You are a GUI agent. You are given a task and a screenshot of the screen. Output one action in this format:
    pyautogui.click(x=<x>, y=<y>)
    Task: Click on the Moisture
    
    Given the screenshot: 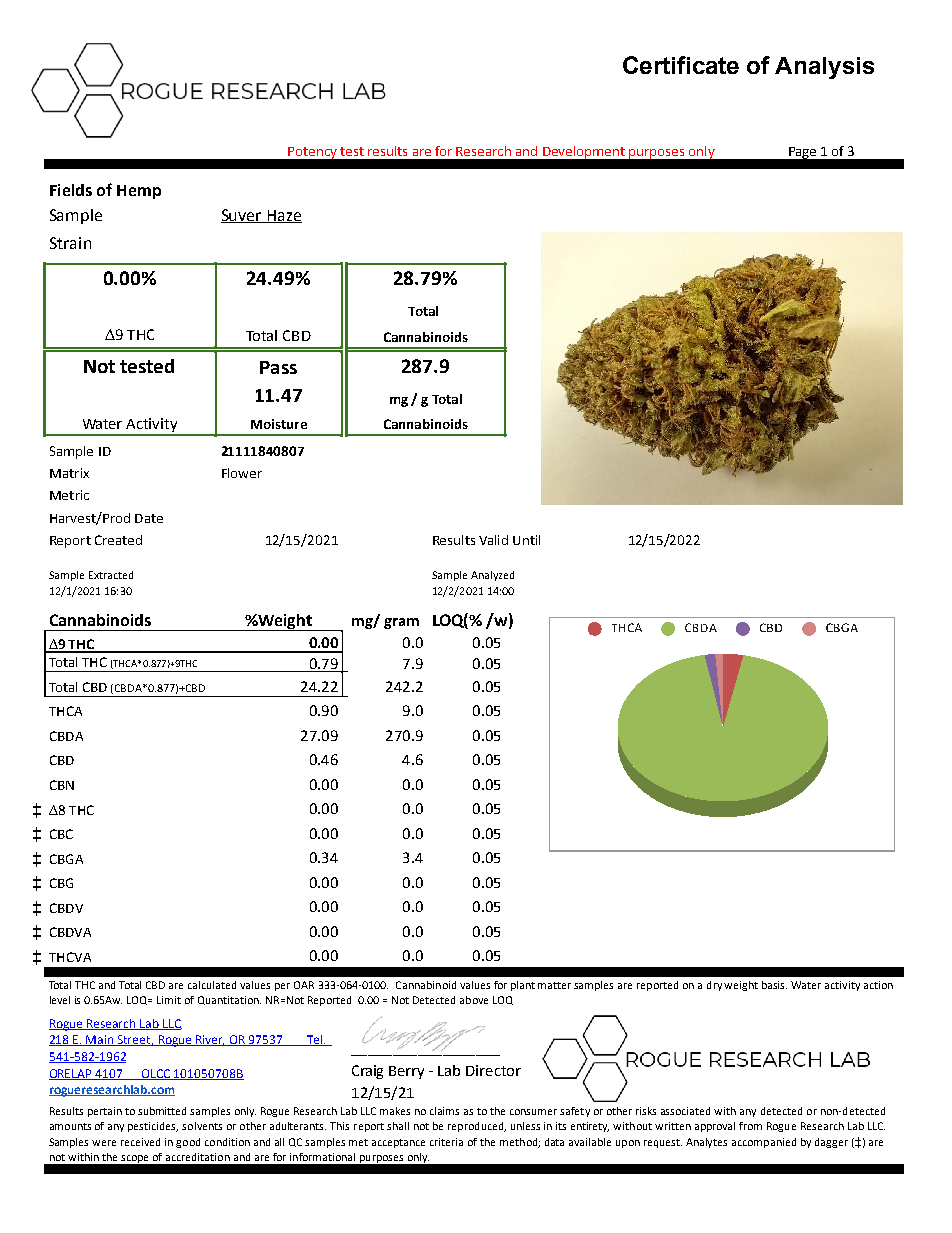 What is the action you would take?
    pyautogui.click(x=279, y=424)
